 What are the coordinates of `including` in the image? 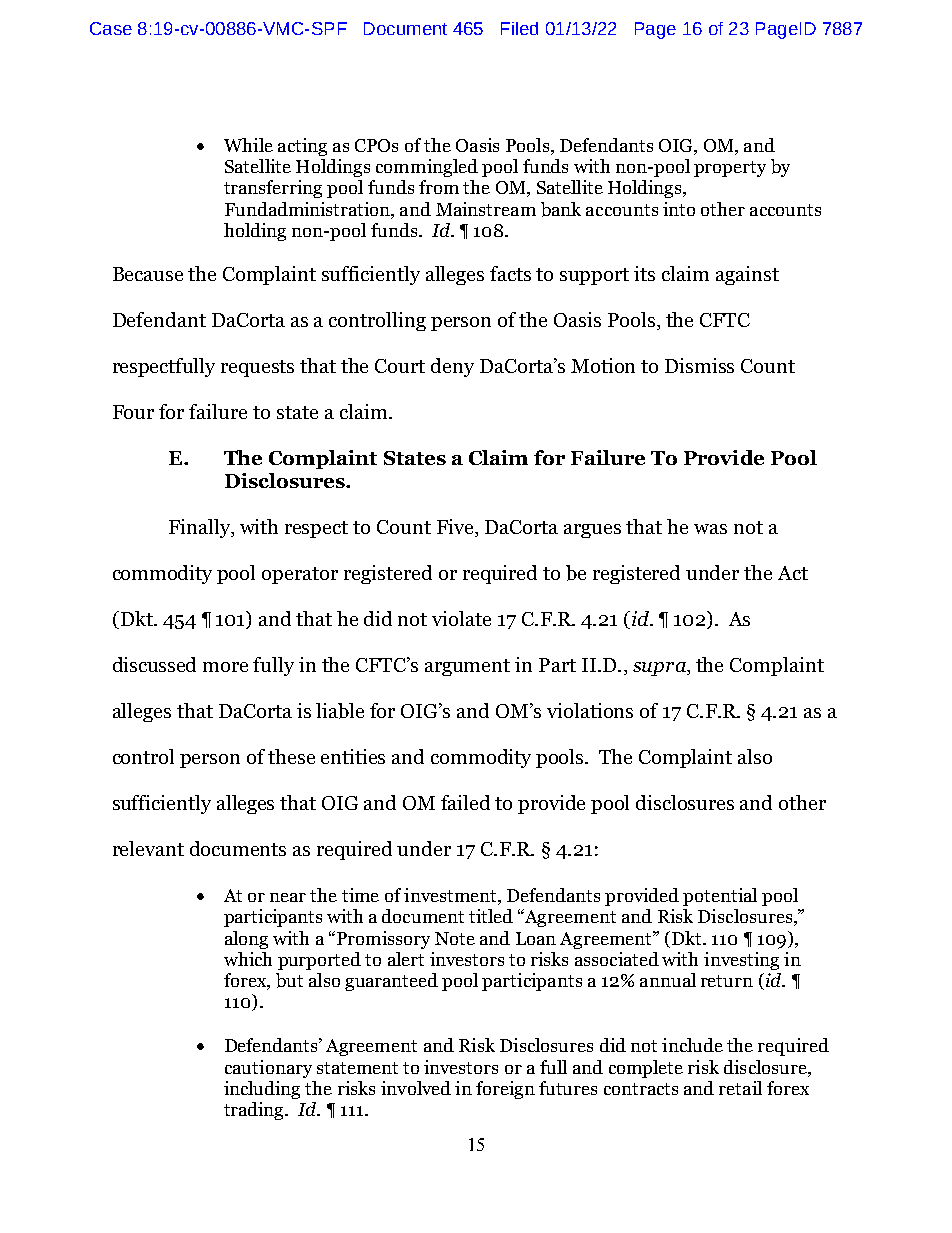 It's located at (262, 1090).
